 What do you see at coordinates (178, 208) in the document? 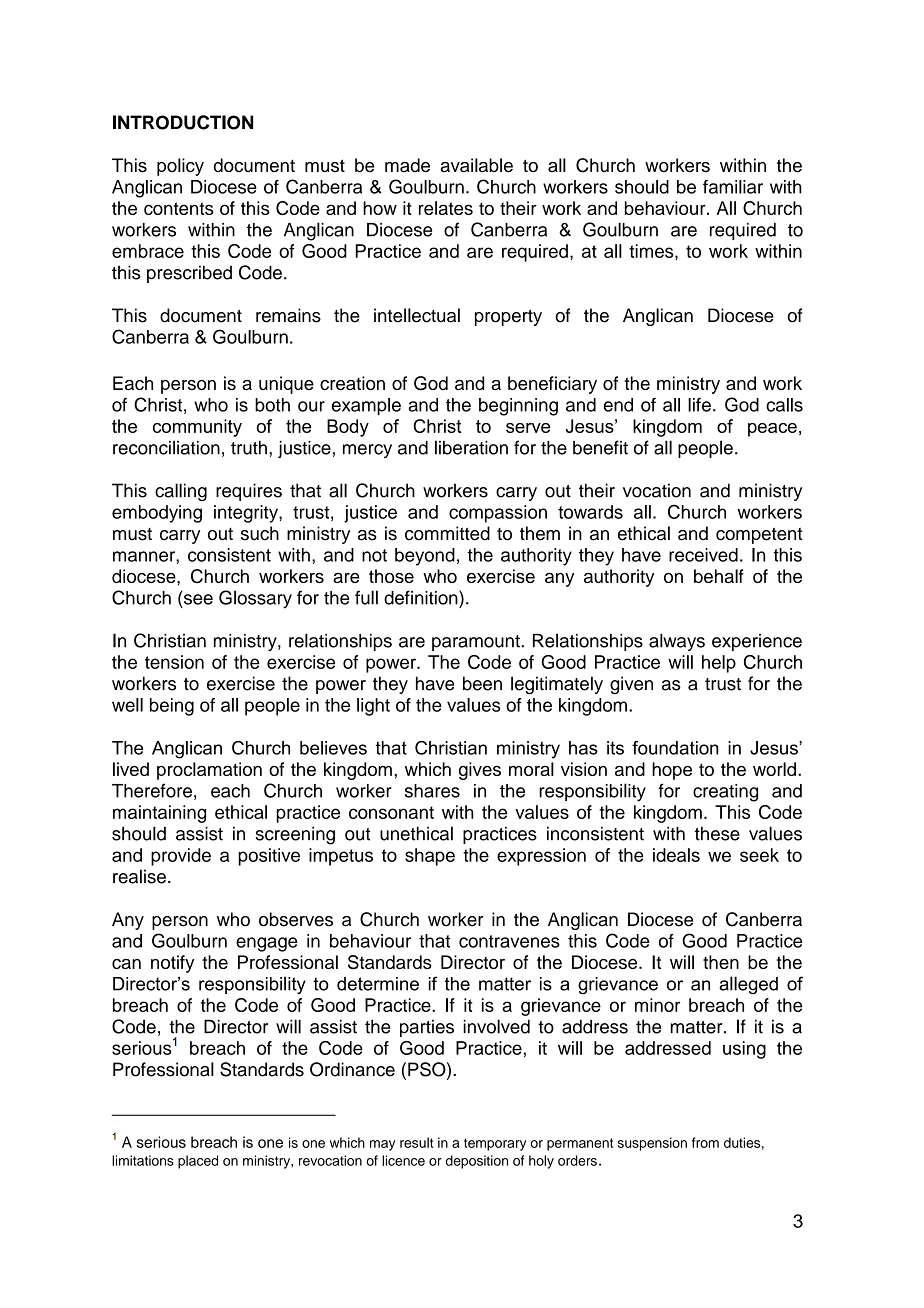
I see `contents` at bounding box center [178, 208].
